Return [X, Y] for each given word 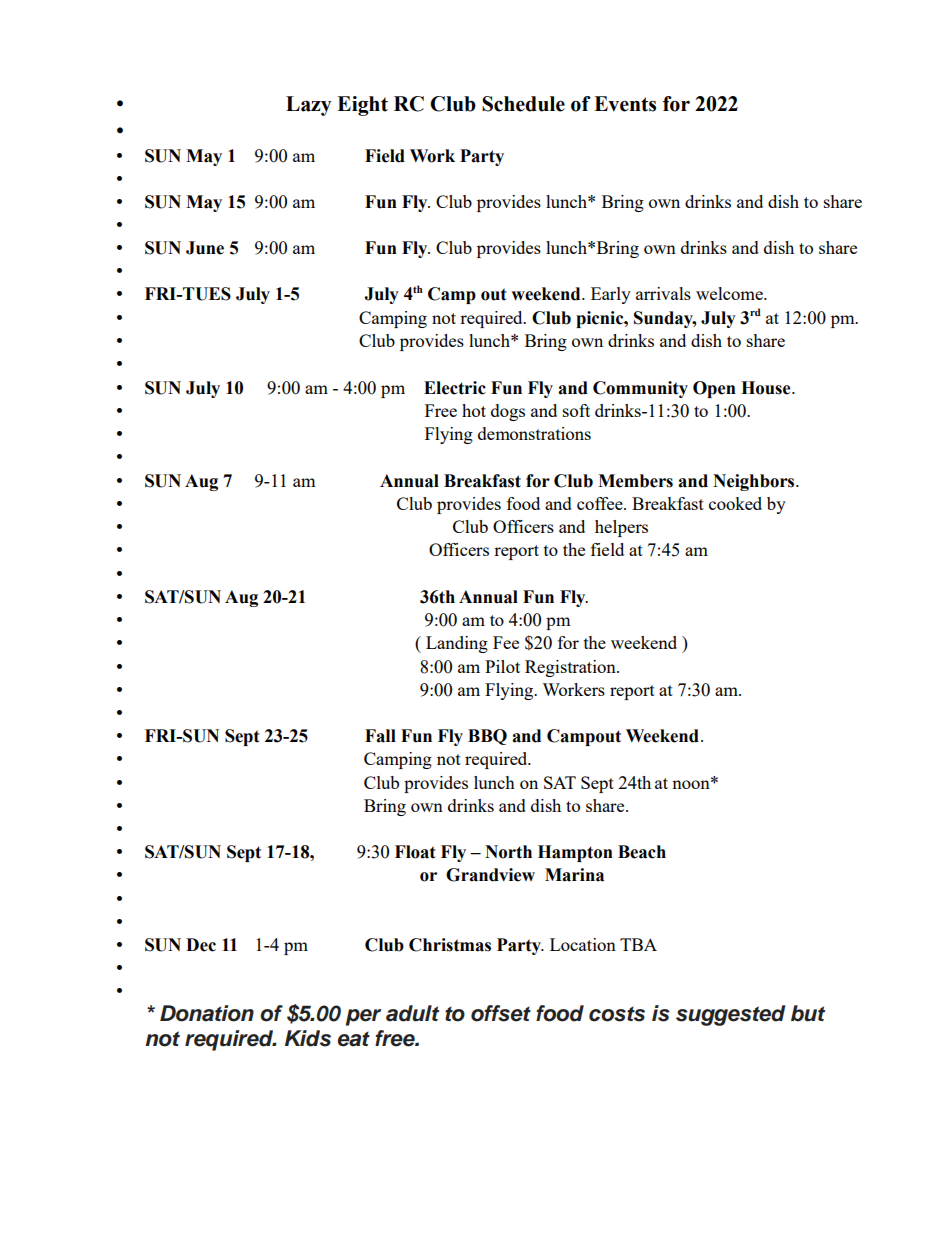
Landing [457, 644]
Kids [308, 1038]
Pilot [502, 666]
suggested [731, 1015]
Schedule [523, 104]
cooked [735, 503]
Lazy [308, 106]
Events [625, 104]
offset [501, 1013]
